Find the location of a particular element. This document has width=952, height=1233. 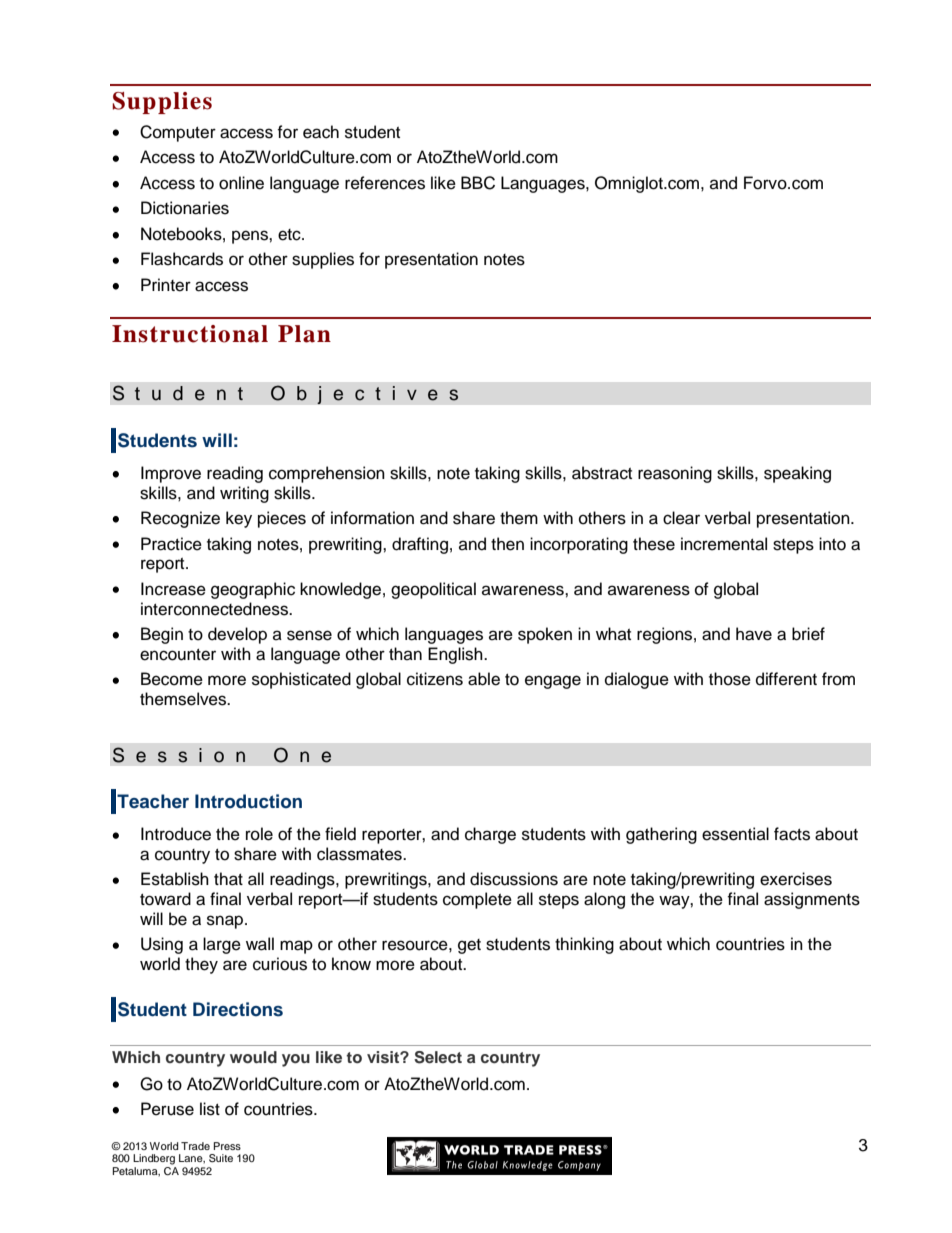

online is located at coordinates (241, 183).
